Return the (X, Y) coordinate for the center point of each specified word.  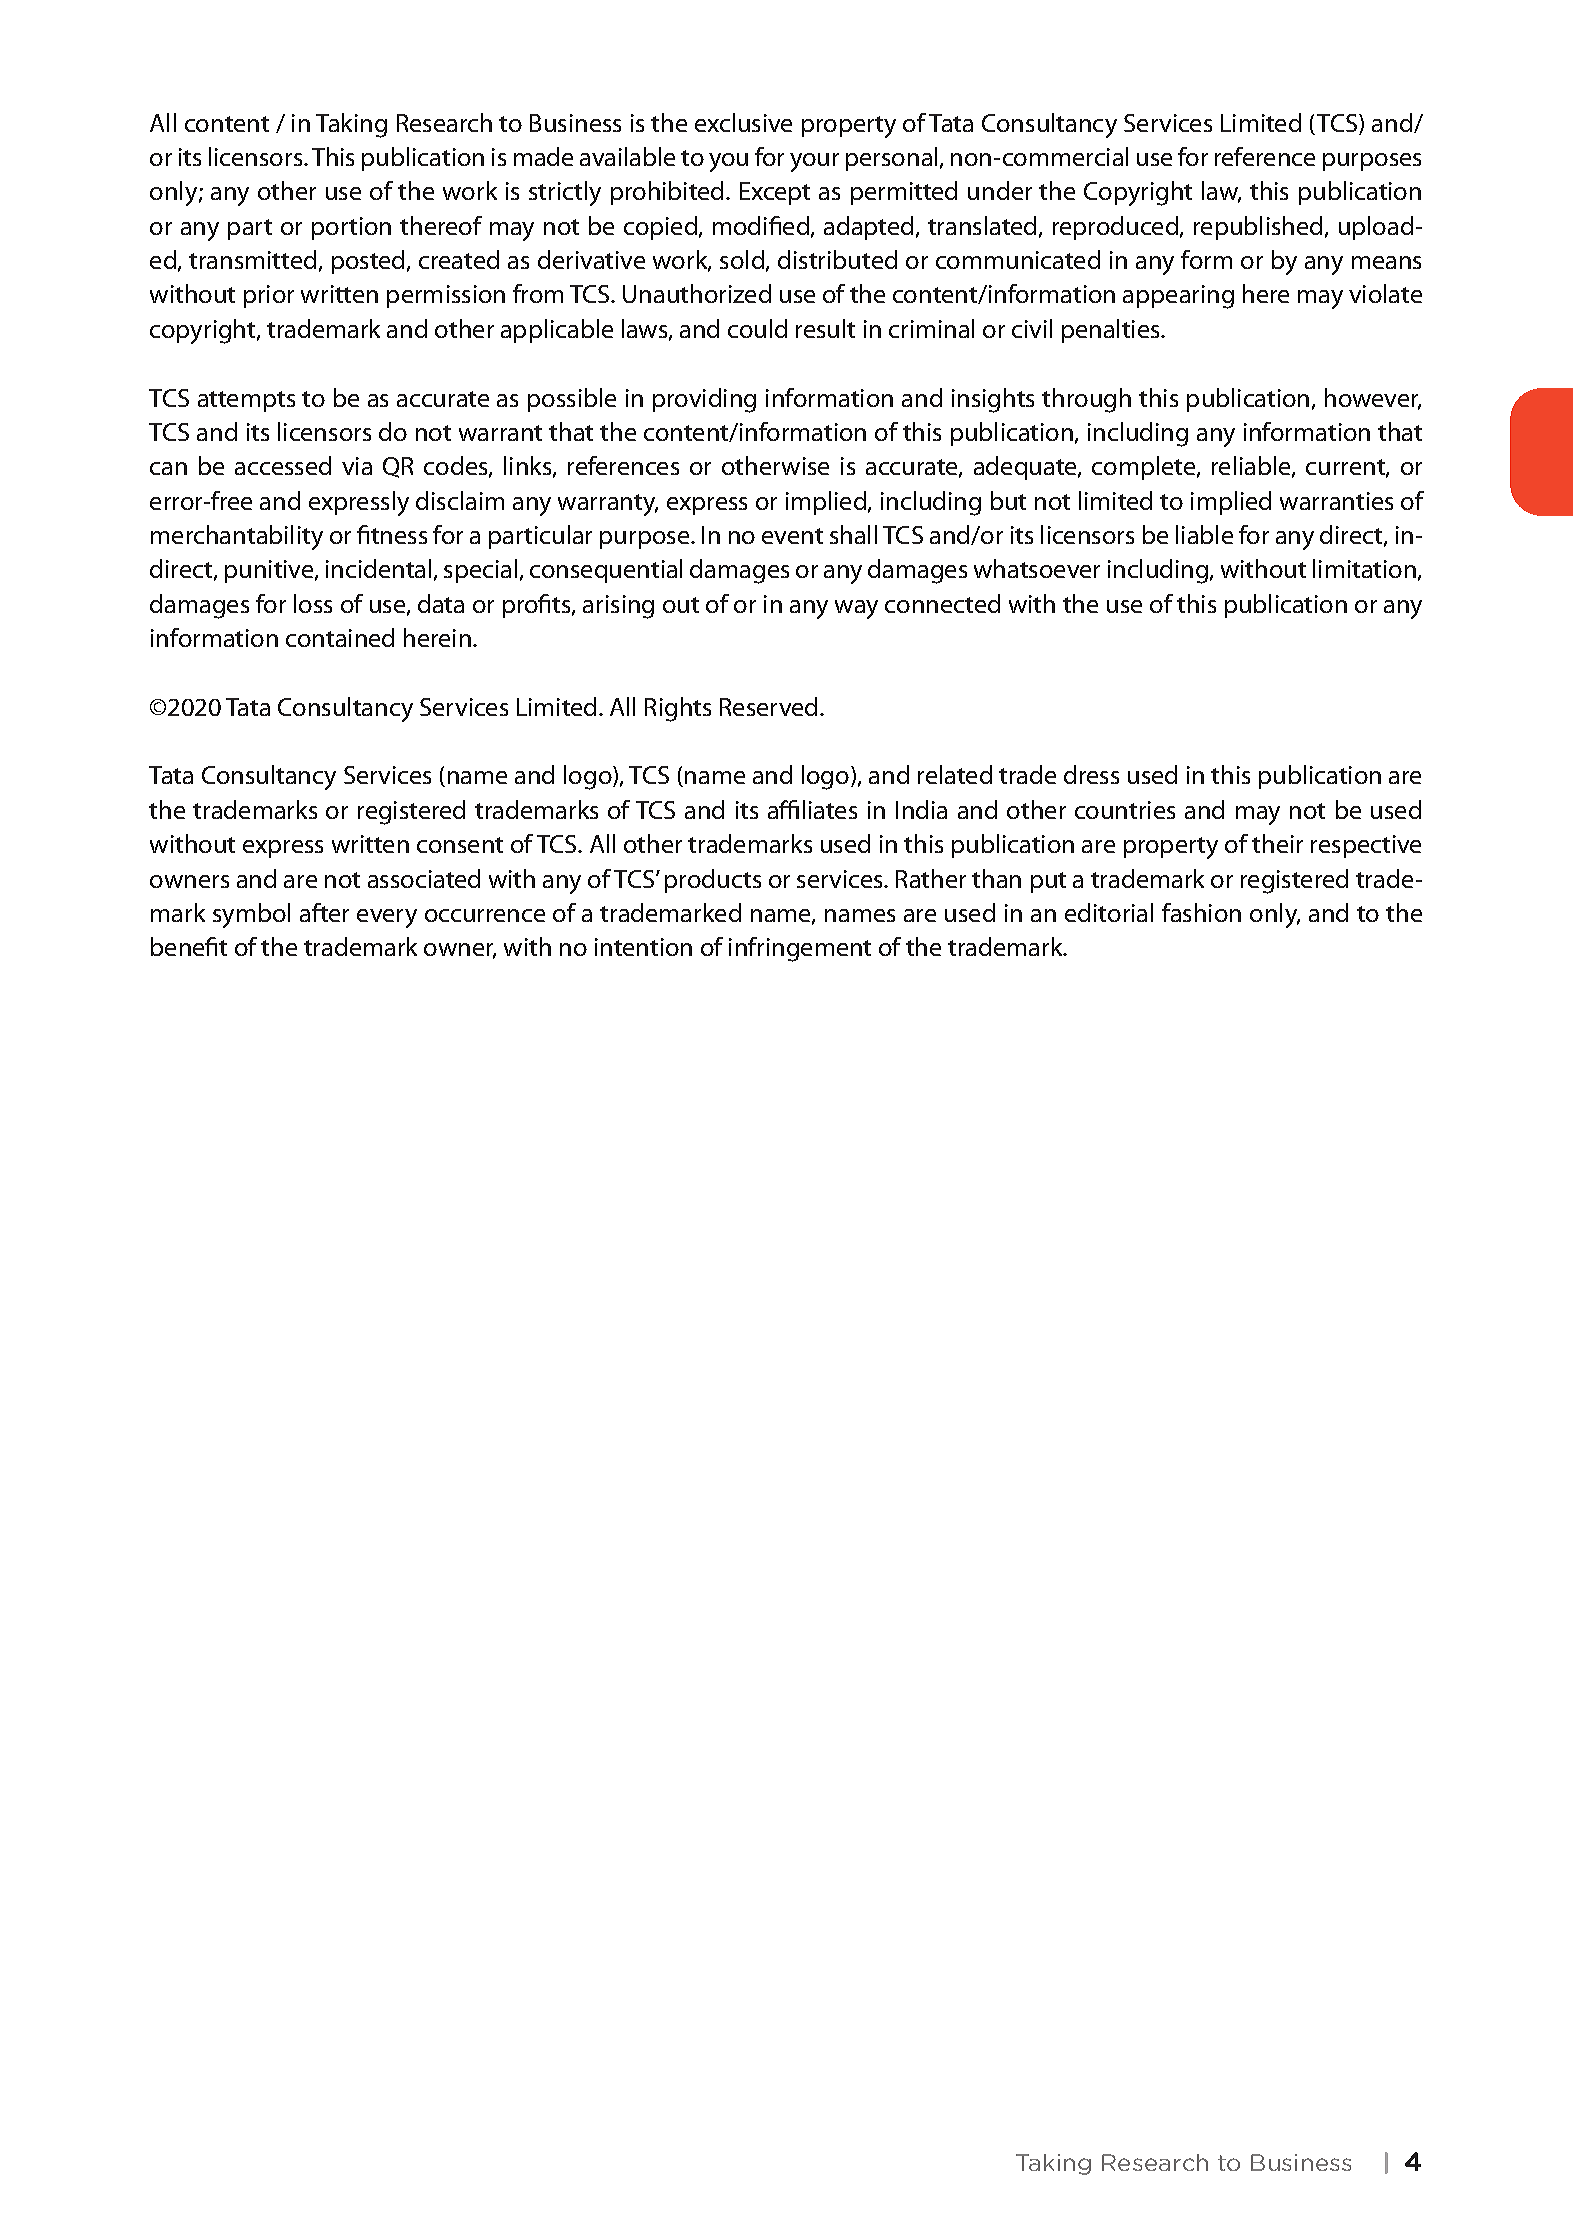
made (543, 156)
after (324, 912)
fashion (1201, 912)
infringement (800, 949)
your (814, 162)
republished (1258, 228)
